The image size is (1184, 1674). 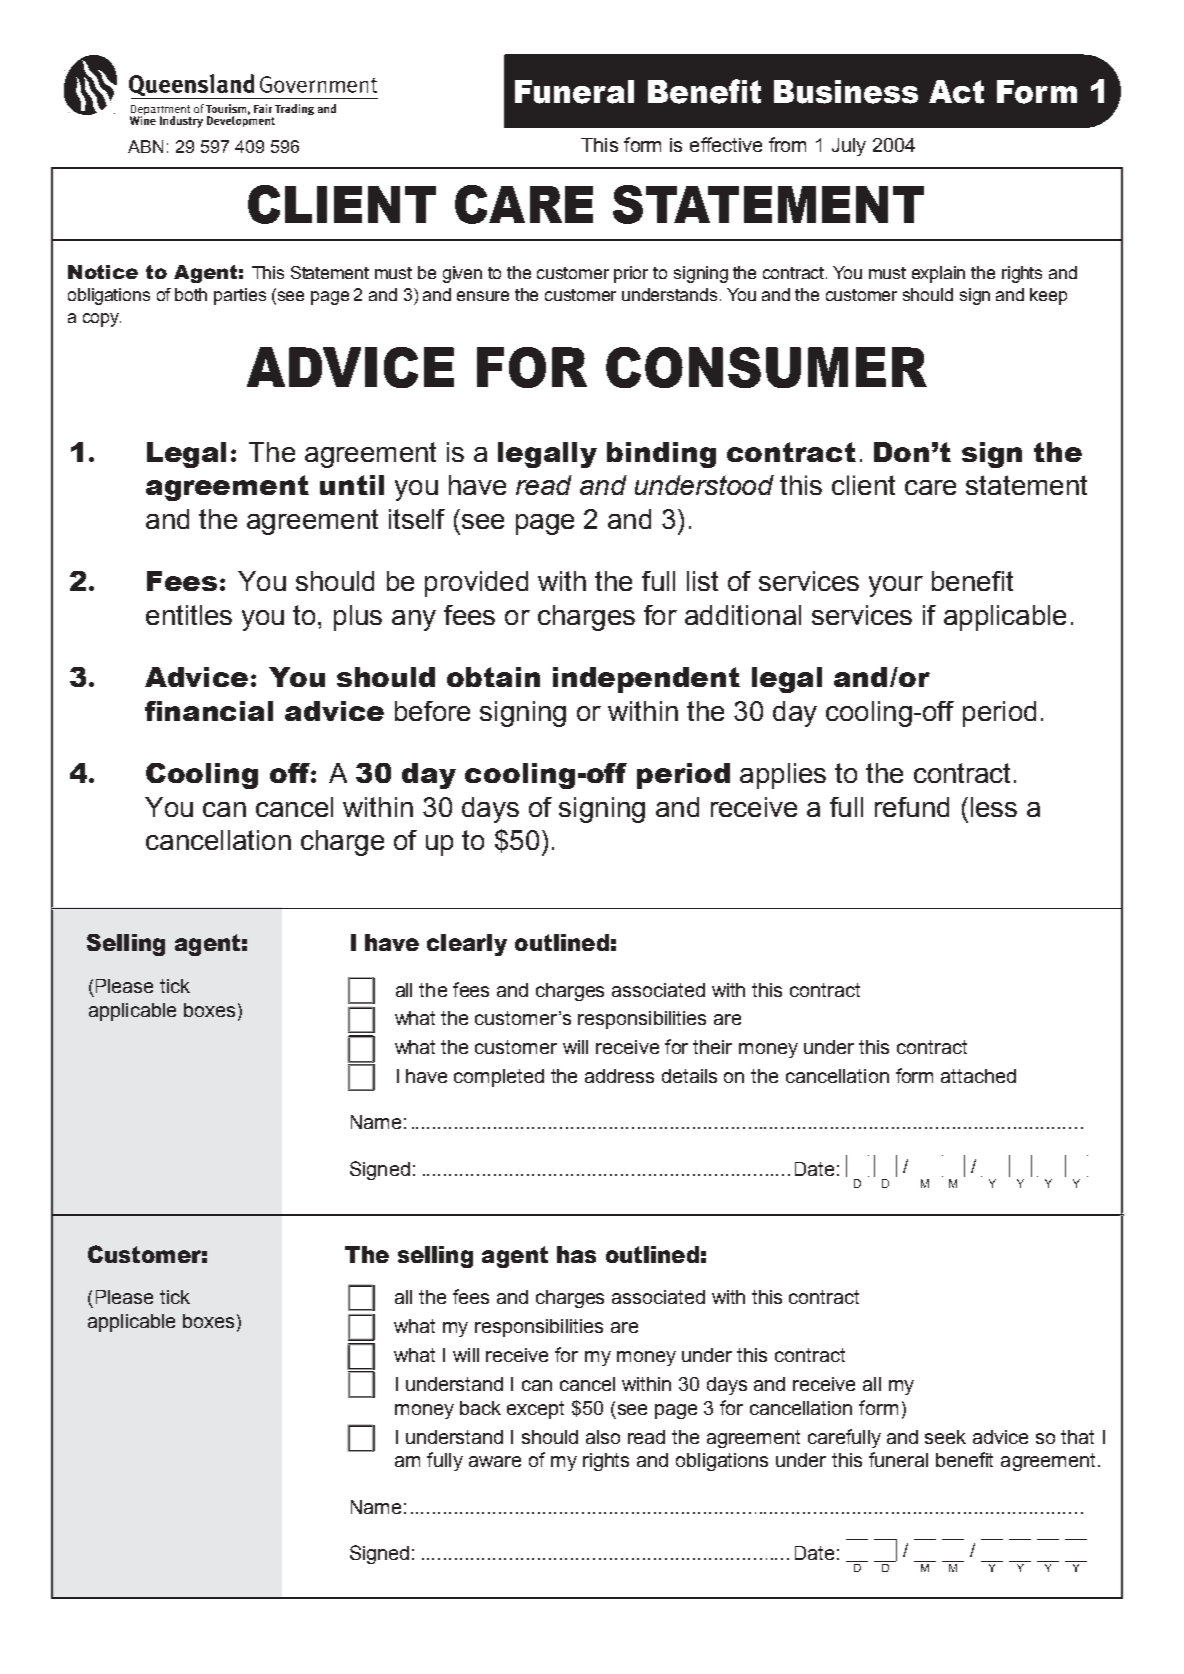 I want to click on July, so click(x=849, y=147).
